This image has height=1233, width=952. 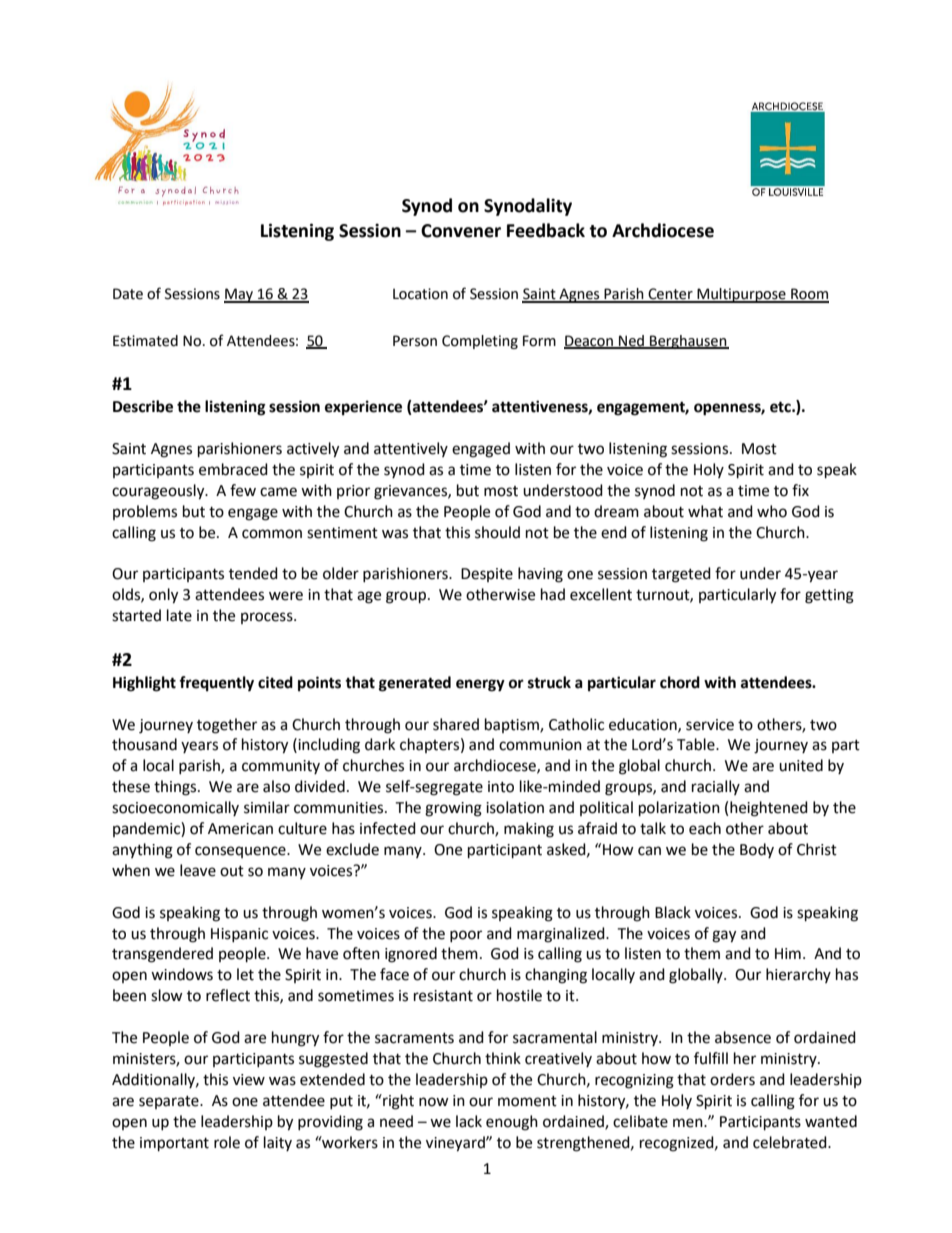 What do you see at coordinates (227, 1142) in the image?
I see `role` at bounding box center [227, 1142].
